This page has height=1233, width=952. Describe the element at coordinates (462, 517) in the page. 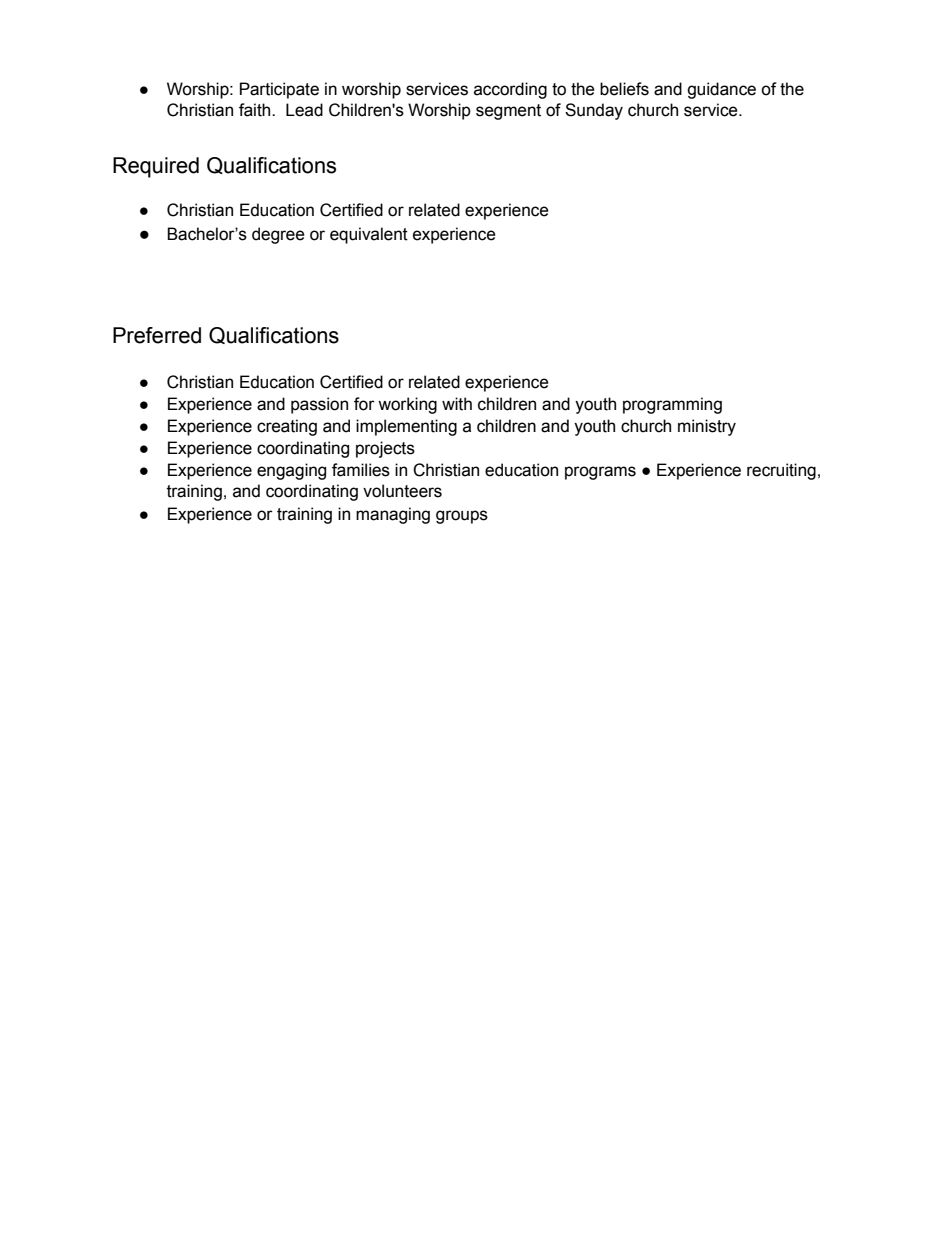

I see `groups` at that location.
